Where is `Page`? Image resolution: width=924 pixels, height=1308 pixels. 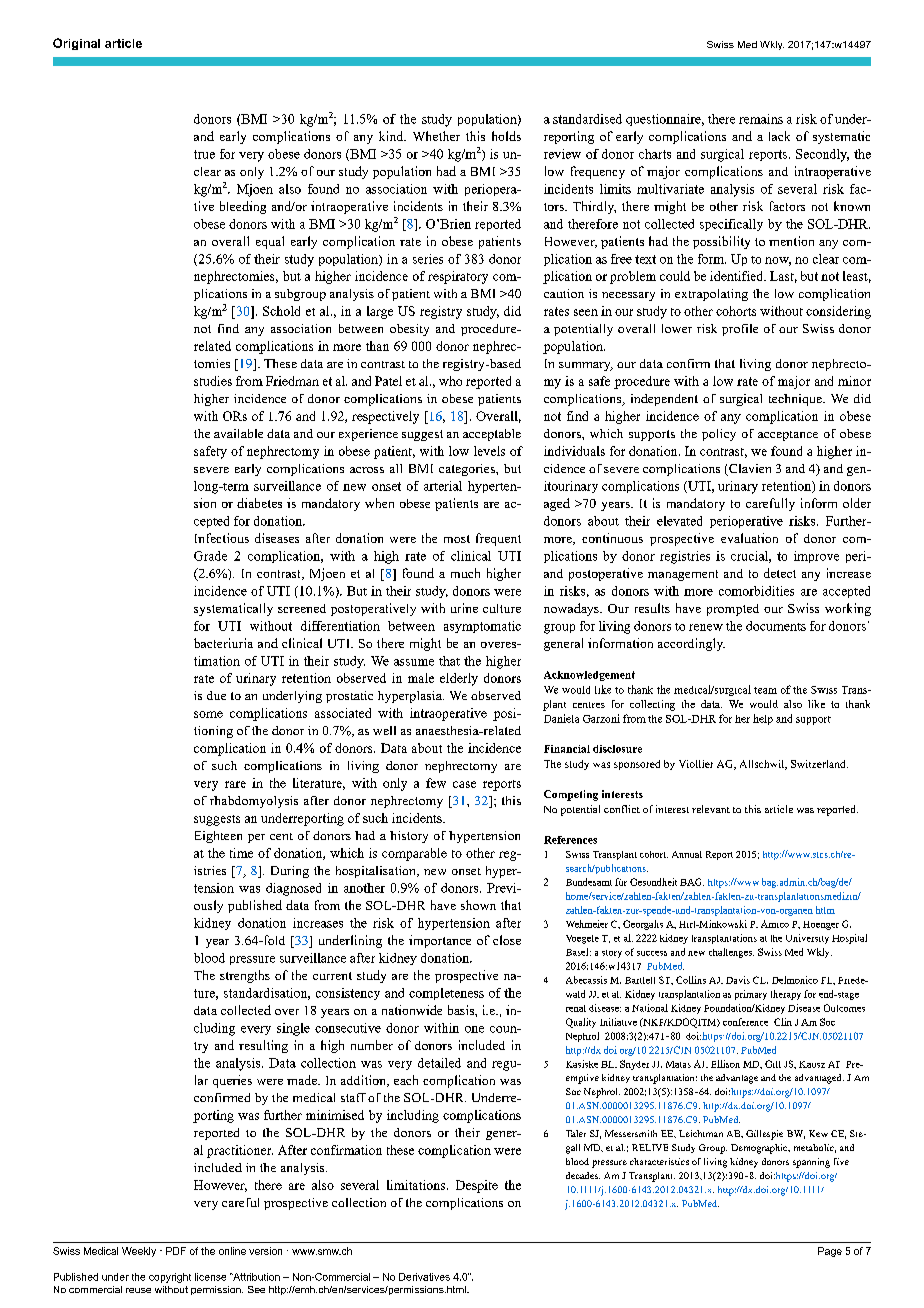 Page is located at coordinates (830, 1252).
